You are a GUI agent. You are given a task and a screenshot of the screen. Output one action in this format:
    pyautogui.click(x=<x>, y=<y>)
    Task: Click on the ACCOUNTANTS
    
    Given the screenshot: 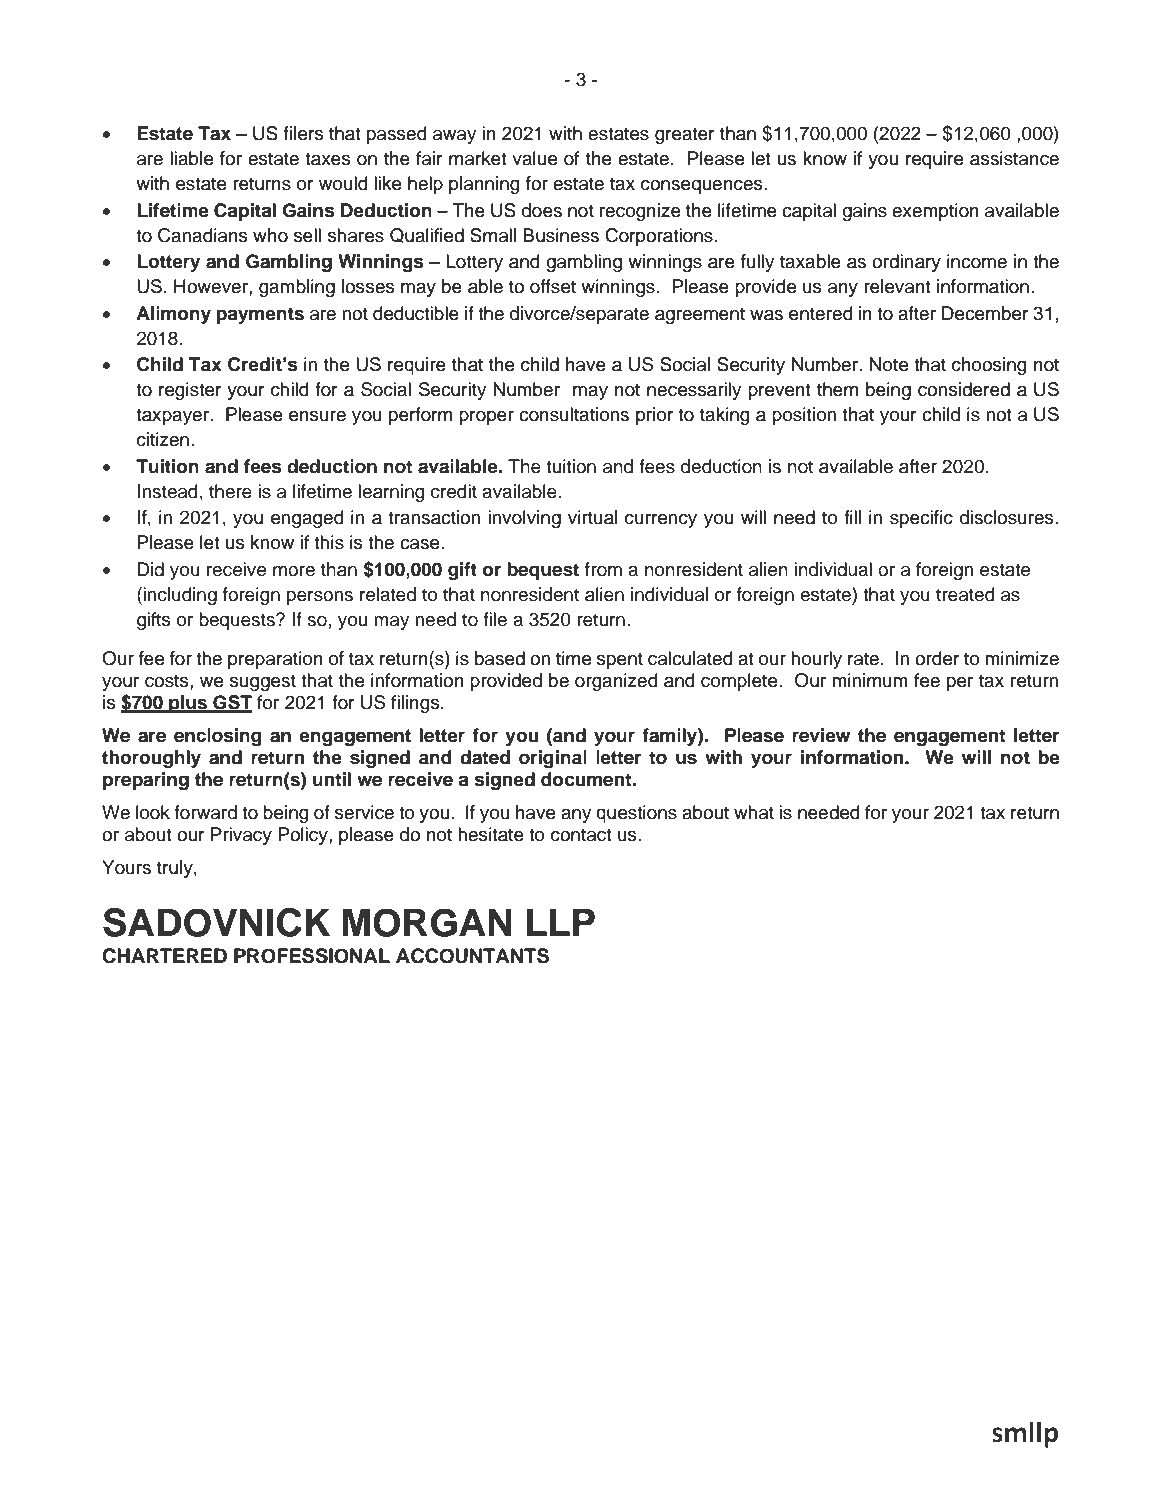 What is the action you would take?
    pyautogui.click(x=472, y=956)
